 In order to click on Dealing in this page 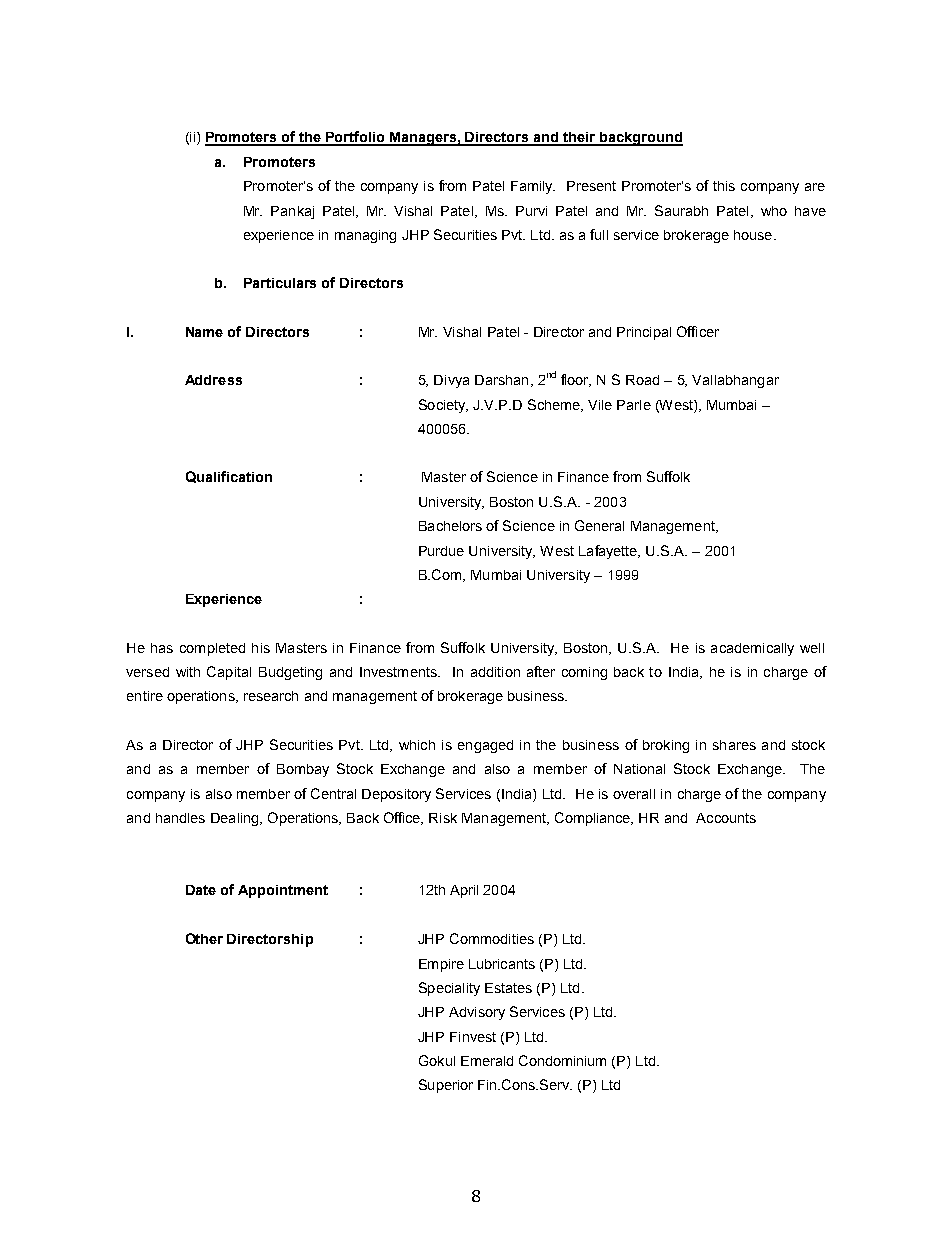, I will do `click(236, 819)`.
